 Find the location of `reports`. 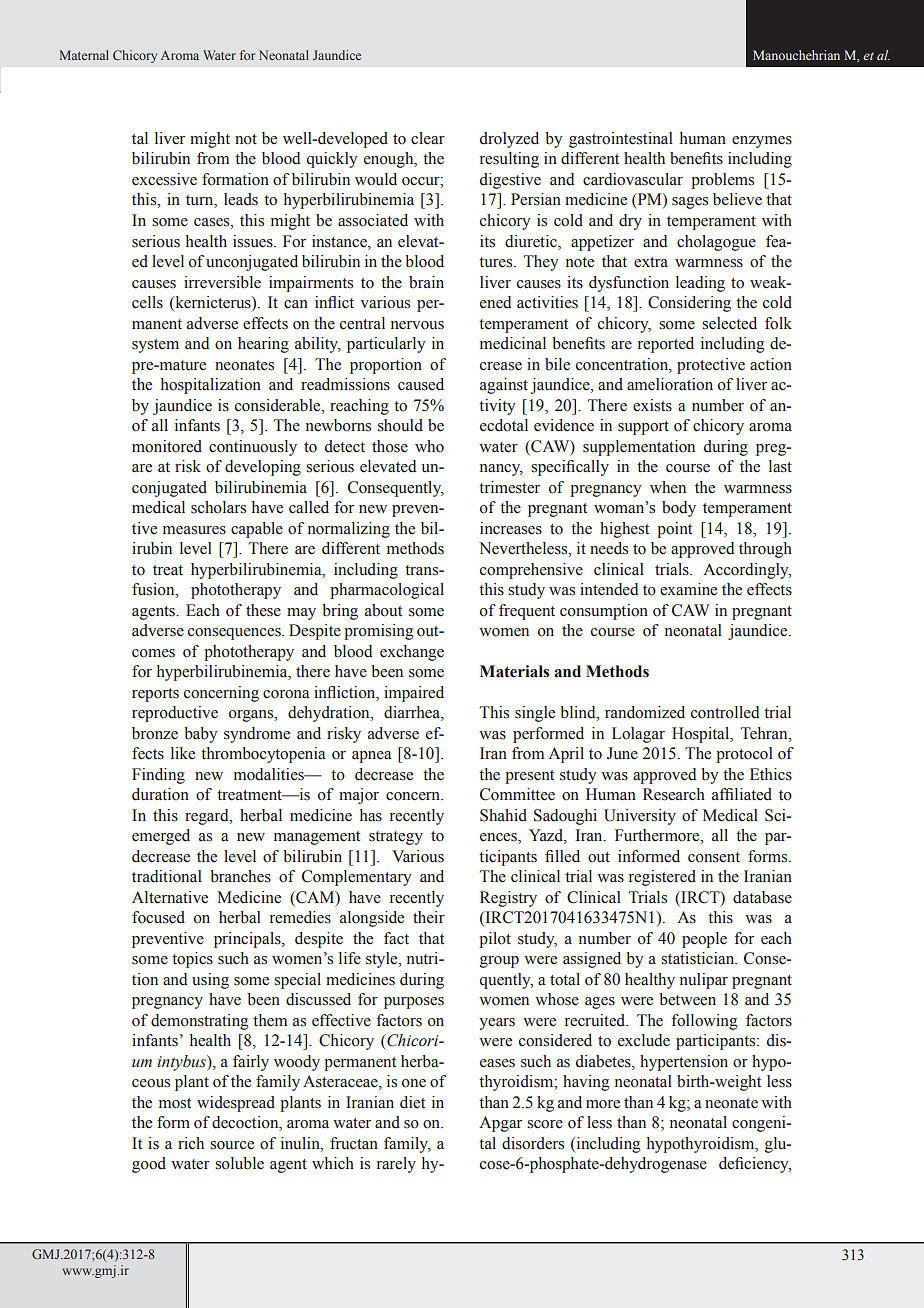

reports is located at coordinates (155, 695).
